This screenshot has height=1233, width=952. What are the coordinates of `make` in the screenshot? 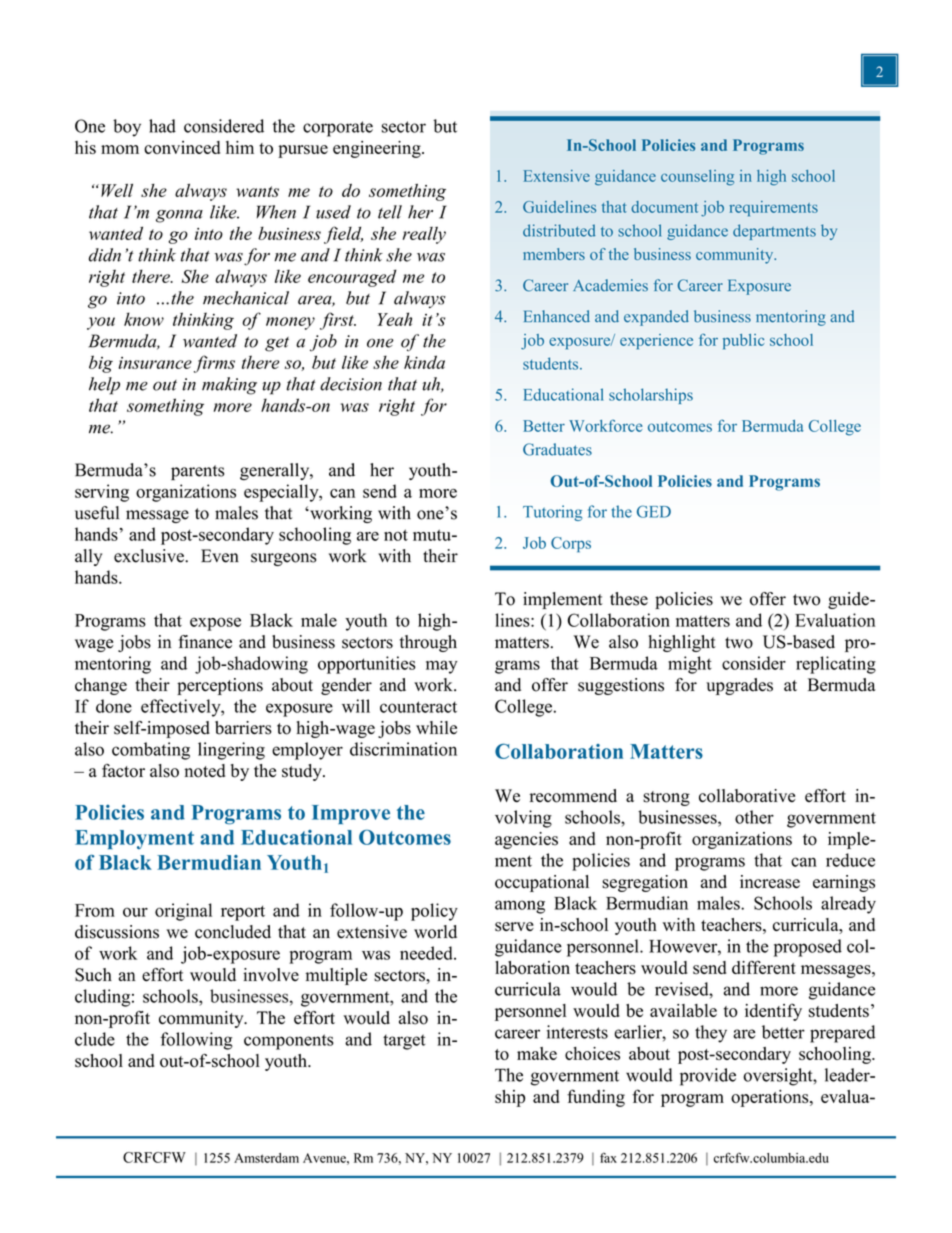 It's located at (537, 1053).
